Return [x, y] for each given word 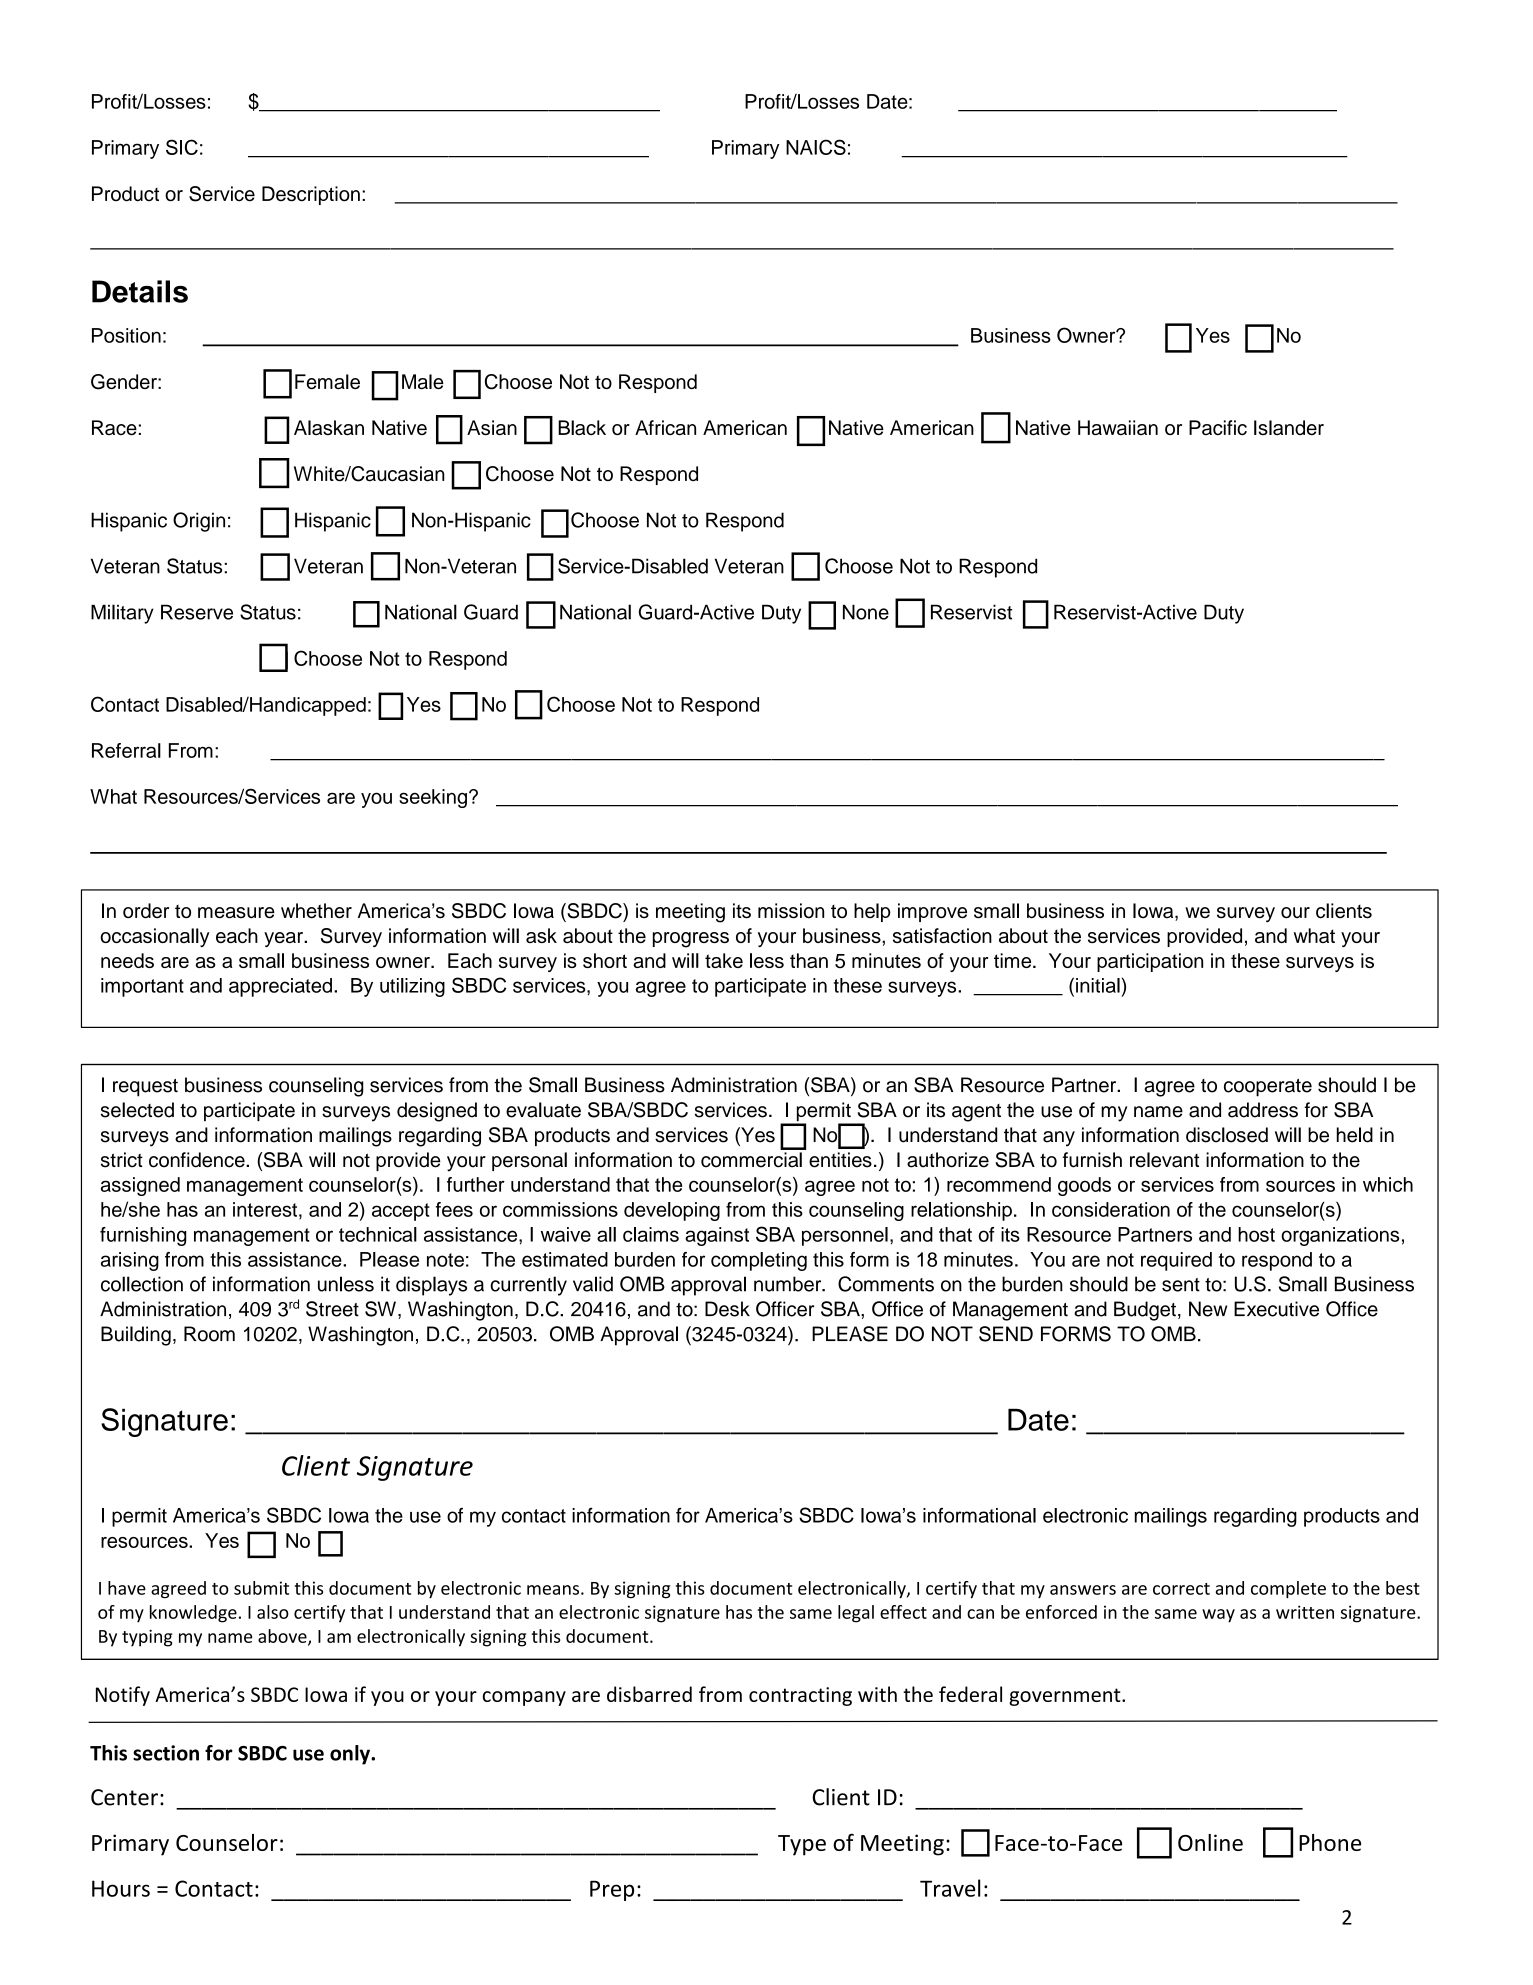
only [351, 1755]
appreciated [280, 987]
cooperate [1268, 1088]
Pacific [1218, 427]
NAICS [816, 147]
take [724, 960]
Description [311, 195]
